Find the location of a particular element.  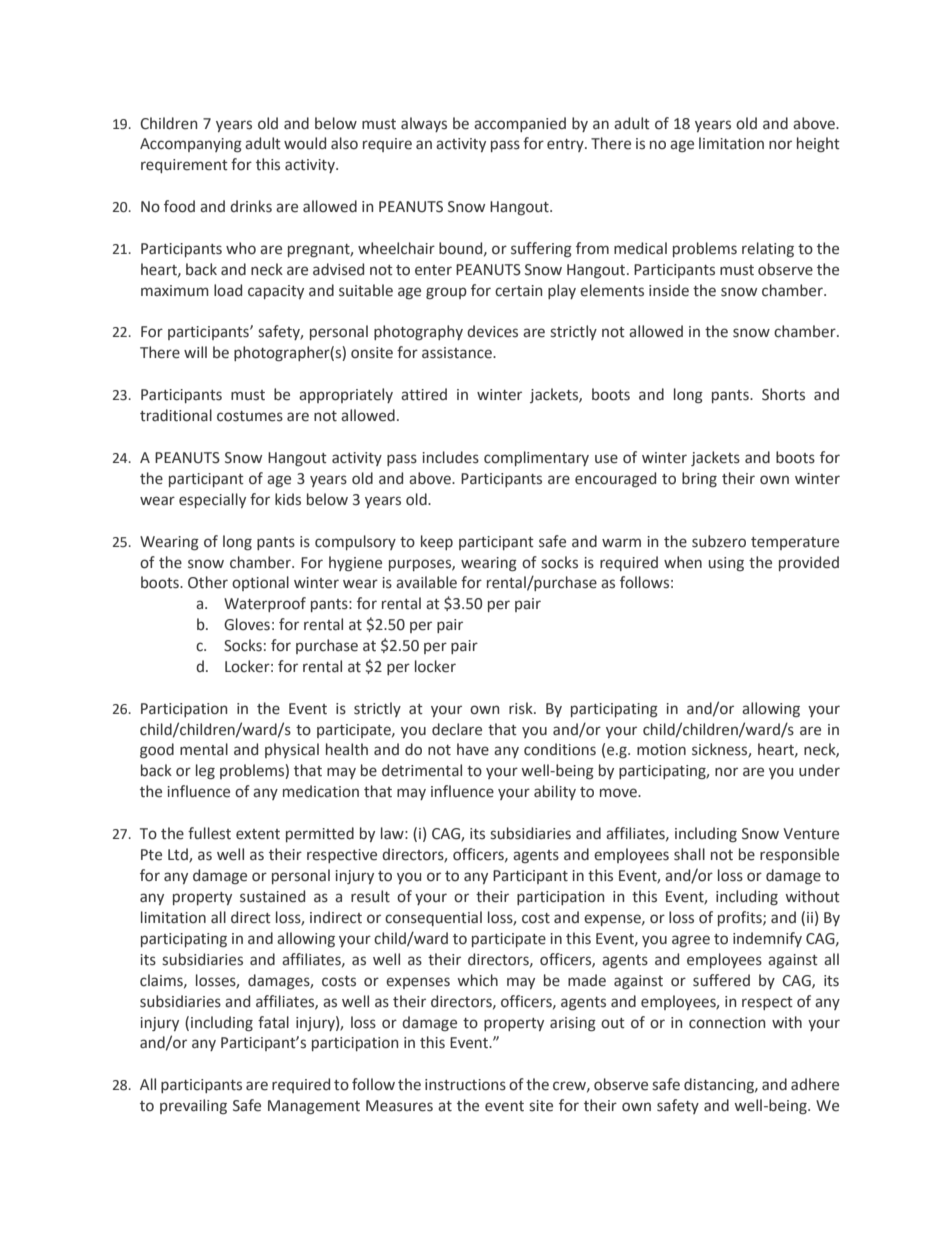

instructions is located at coordinates (465, 1085).
